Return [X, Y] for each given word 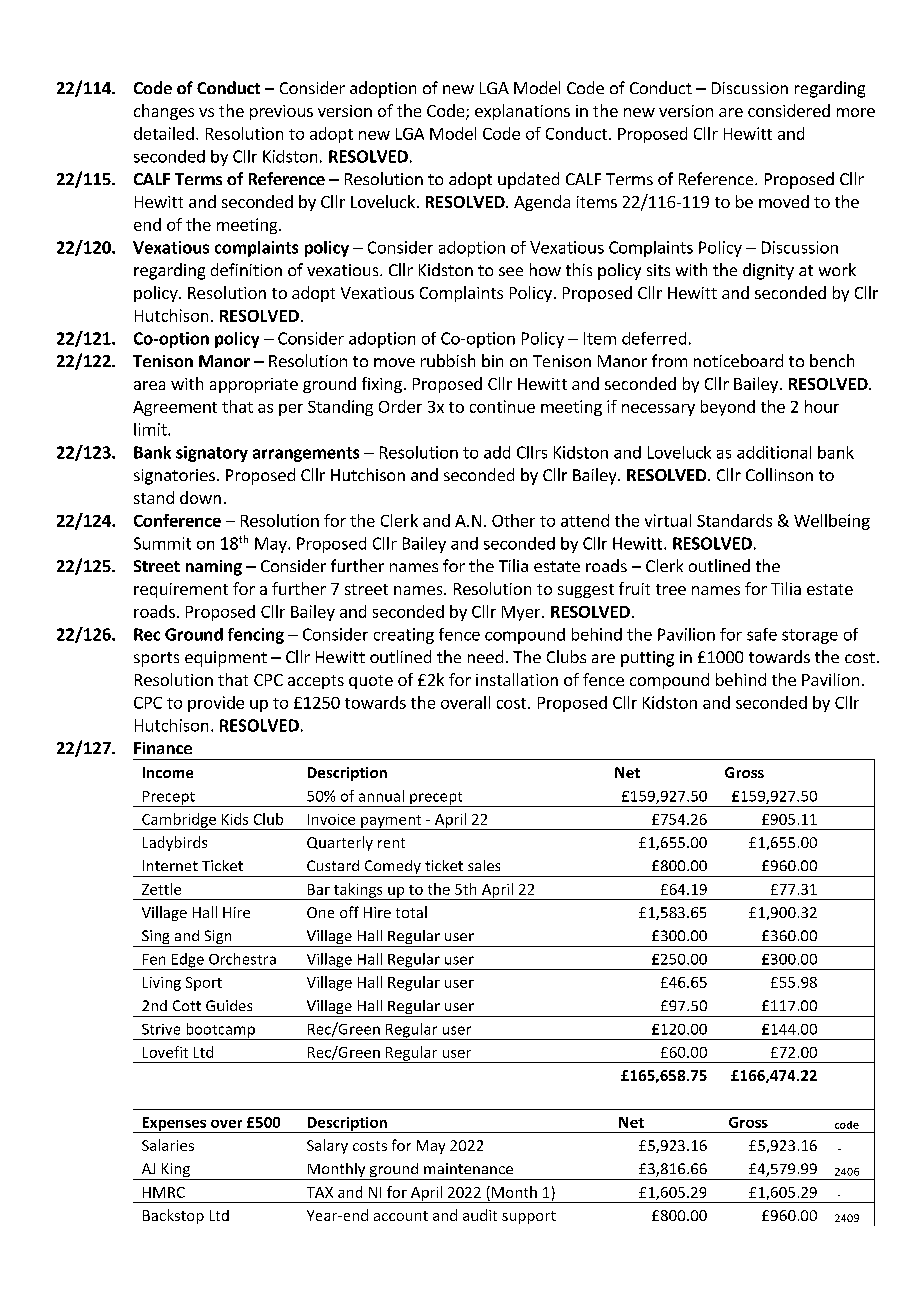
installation [517, 679]
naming [214, 568]
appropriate [254, 385]
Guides [229, 1005]
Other [513, 520]
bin [492, 360]
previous [281, 112]
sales [484, 865]
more [856, 112]
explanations [522, 112]
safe [762, 634]
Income [168, 772]
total [411, 912]
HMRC [164, 1192]
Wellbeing [832, 522]
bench [832, 360]
